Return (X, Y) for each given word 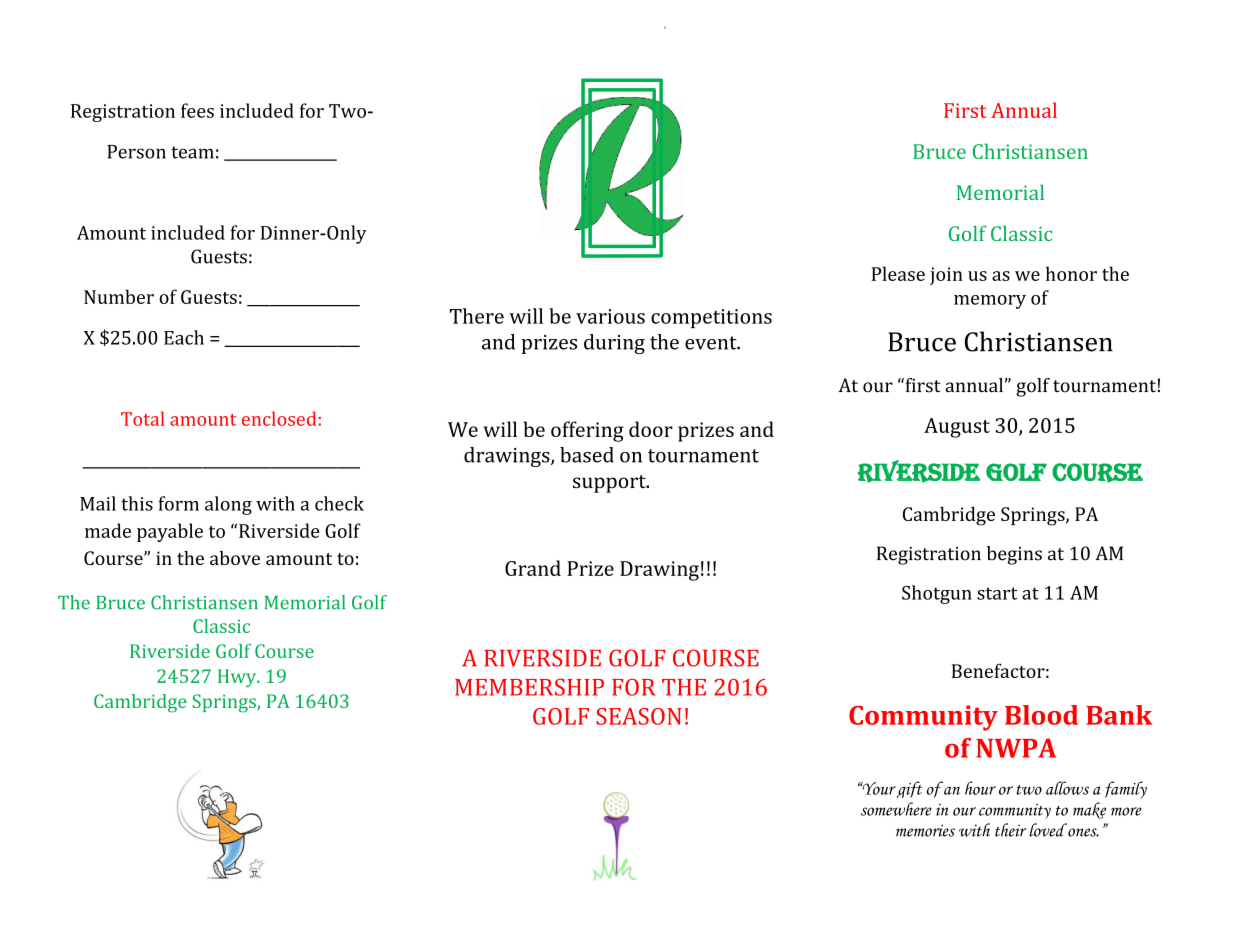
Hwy (238, 678)
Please (898, 273)
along (228, 505)
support (610, 484)
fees (197, 110)
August (957, 428)
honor (1071, 273)
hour (980, 788)
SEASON (639, 716)
